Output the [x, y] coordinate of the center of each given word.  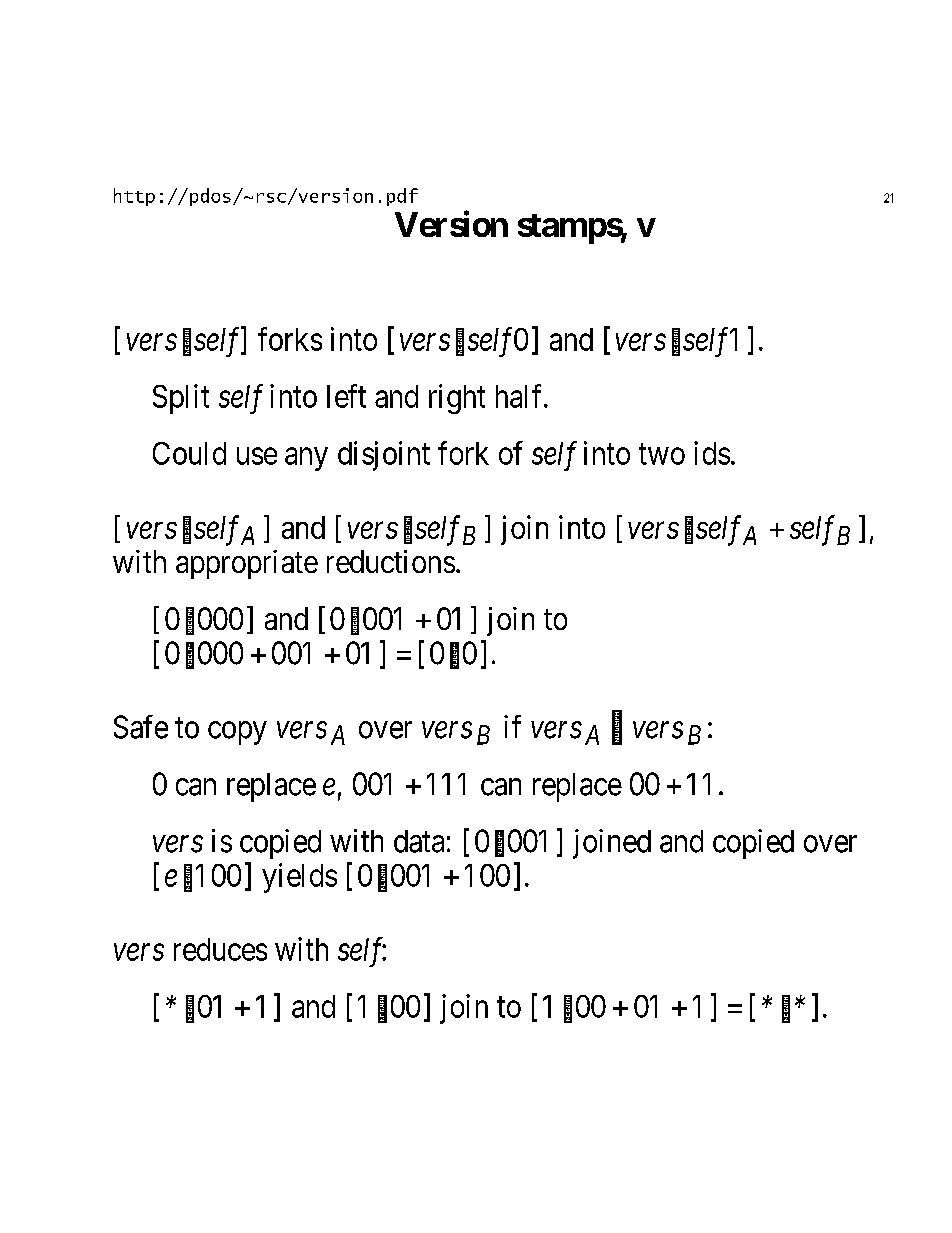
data [419, 841]
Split [181, 399]
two [662, 454]
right [457, 399]
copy [237, 733]
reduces [220, 949]
